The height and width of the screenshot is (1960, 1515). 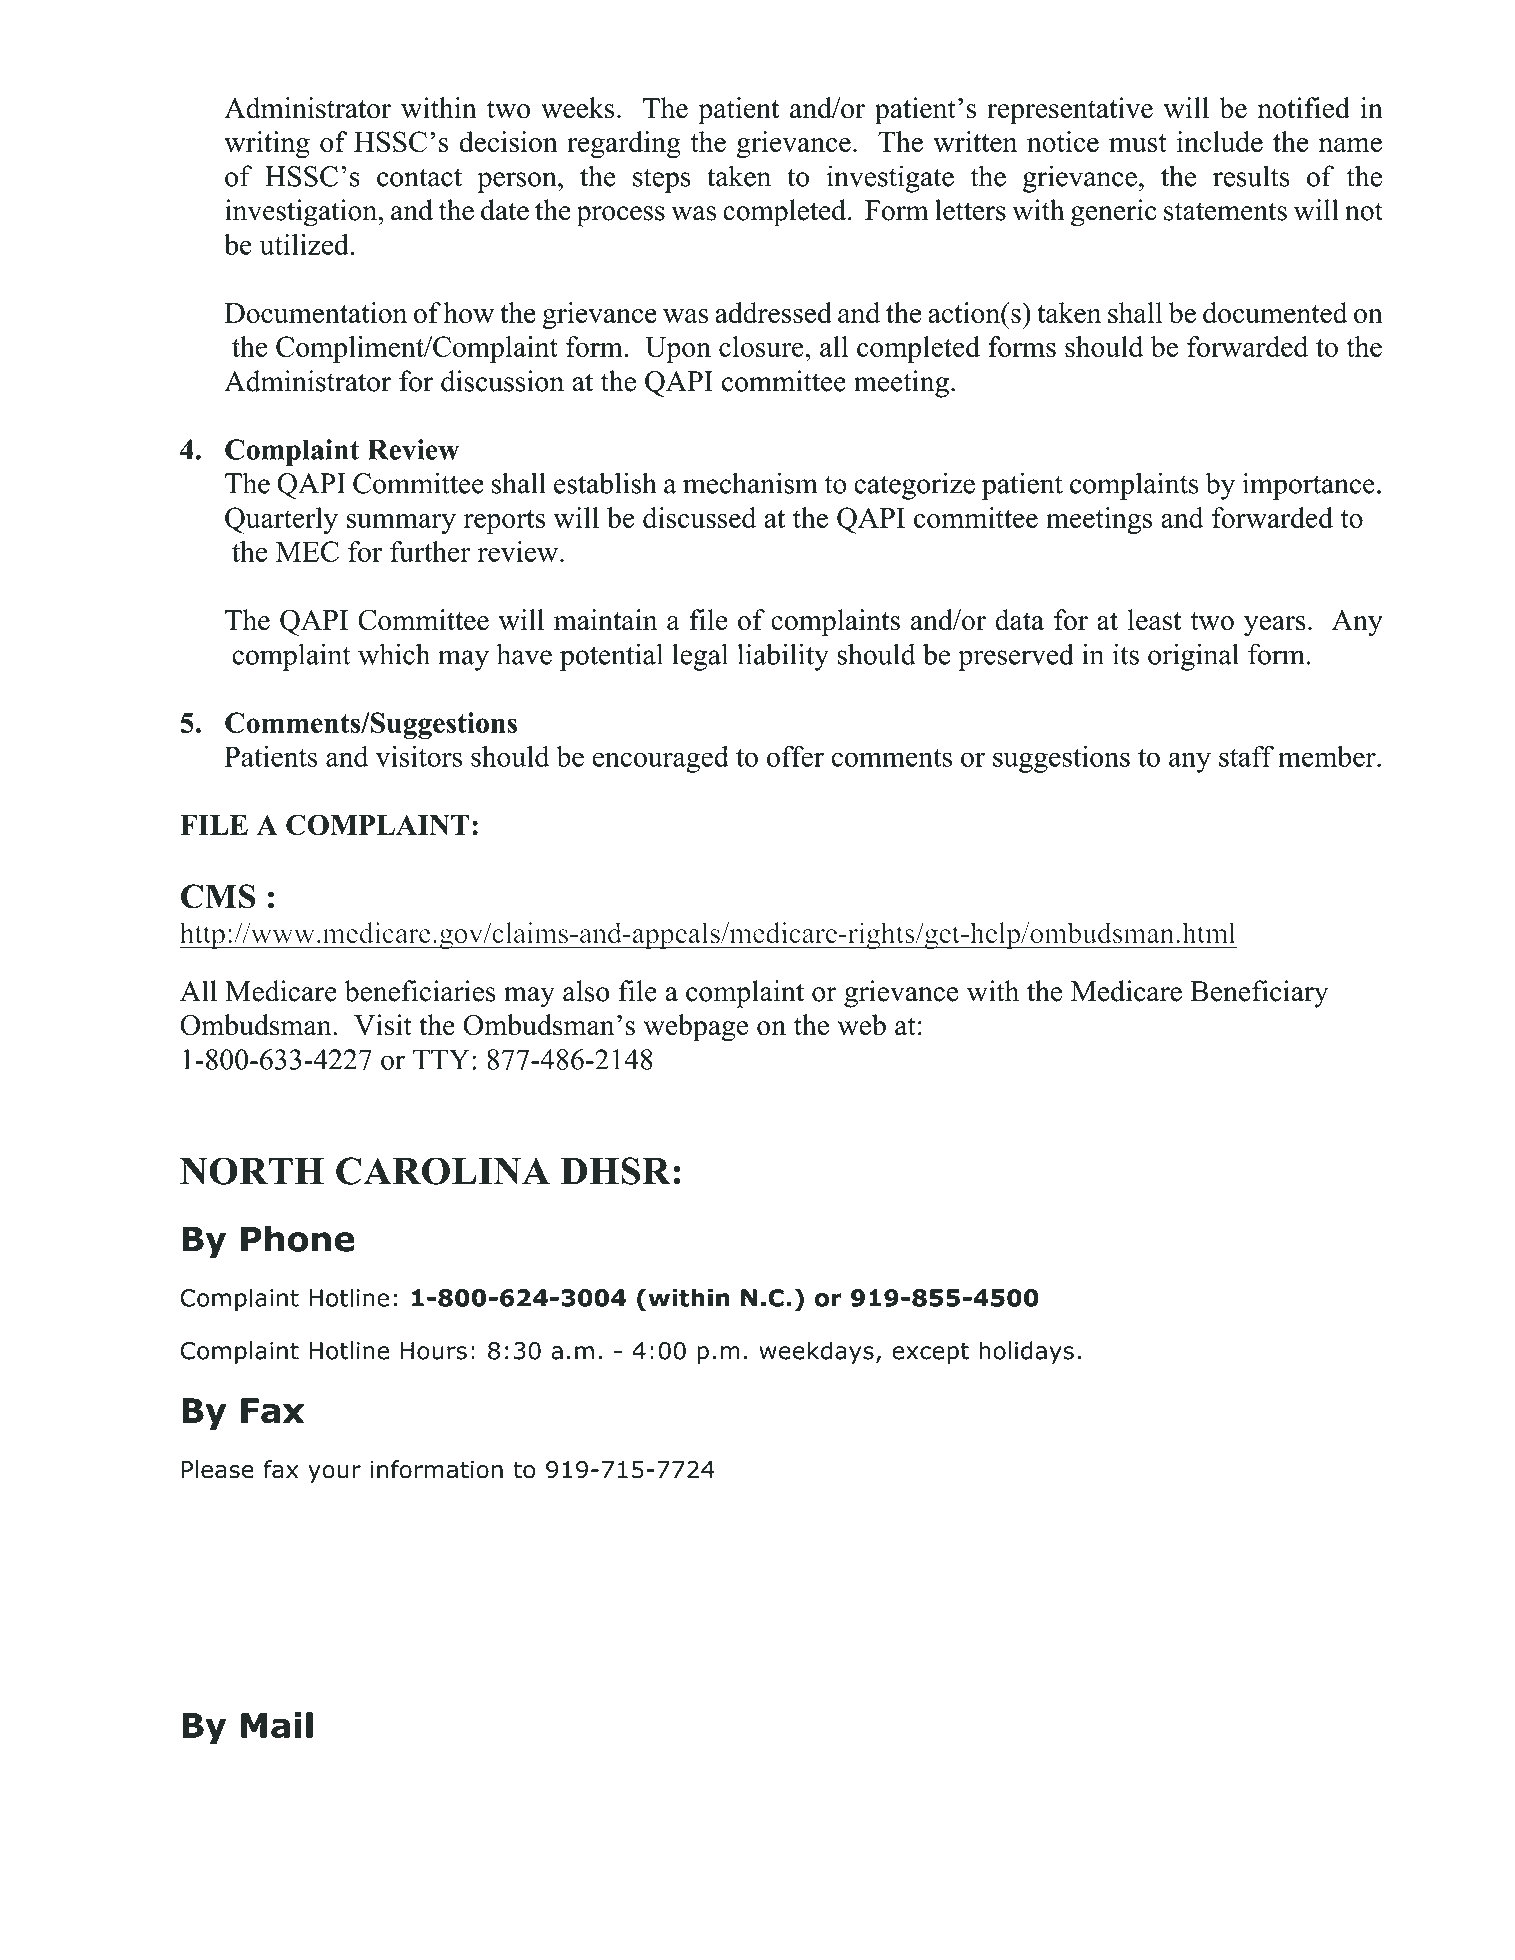 What do you see at coordinates (1220, 141) in the screenshot?
I see `include` at bounding box center [1220, 141].
